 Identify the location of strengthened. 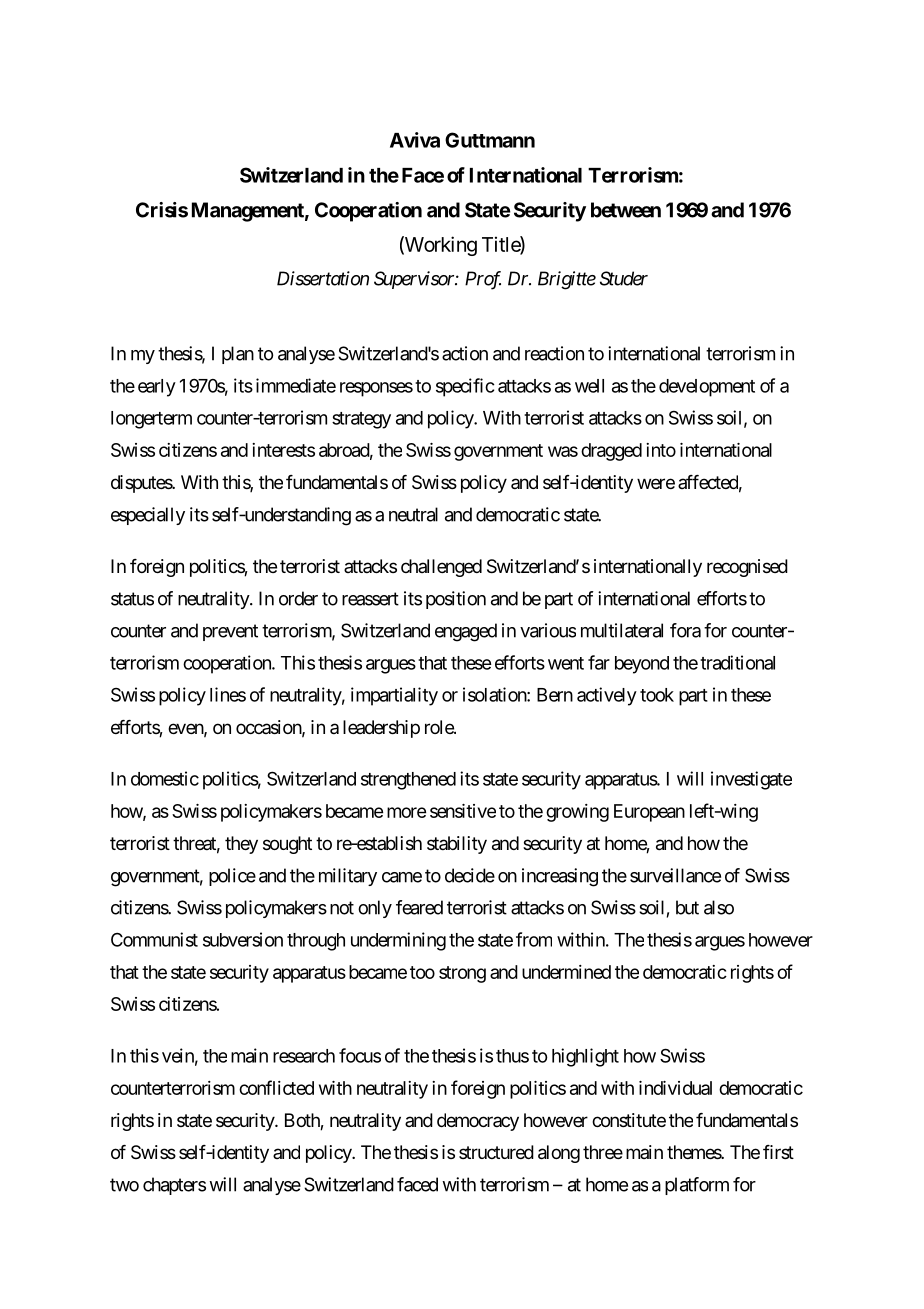
(408, 781).
